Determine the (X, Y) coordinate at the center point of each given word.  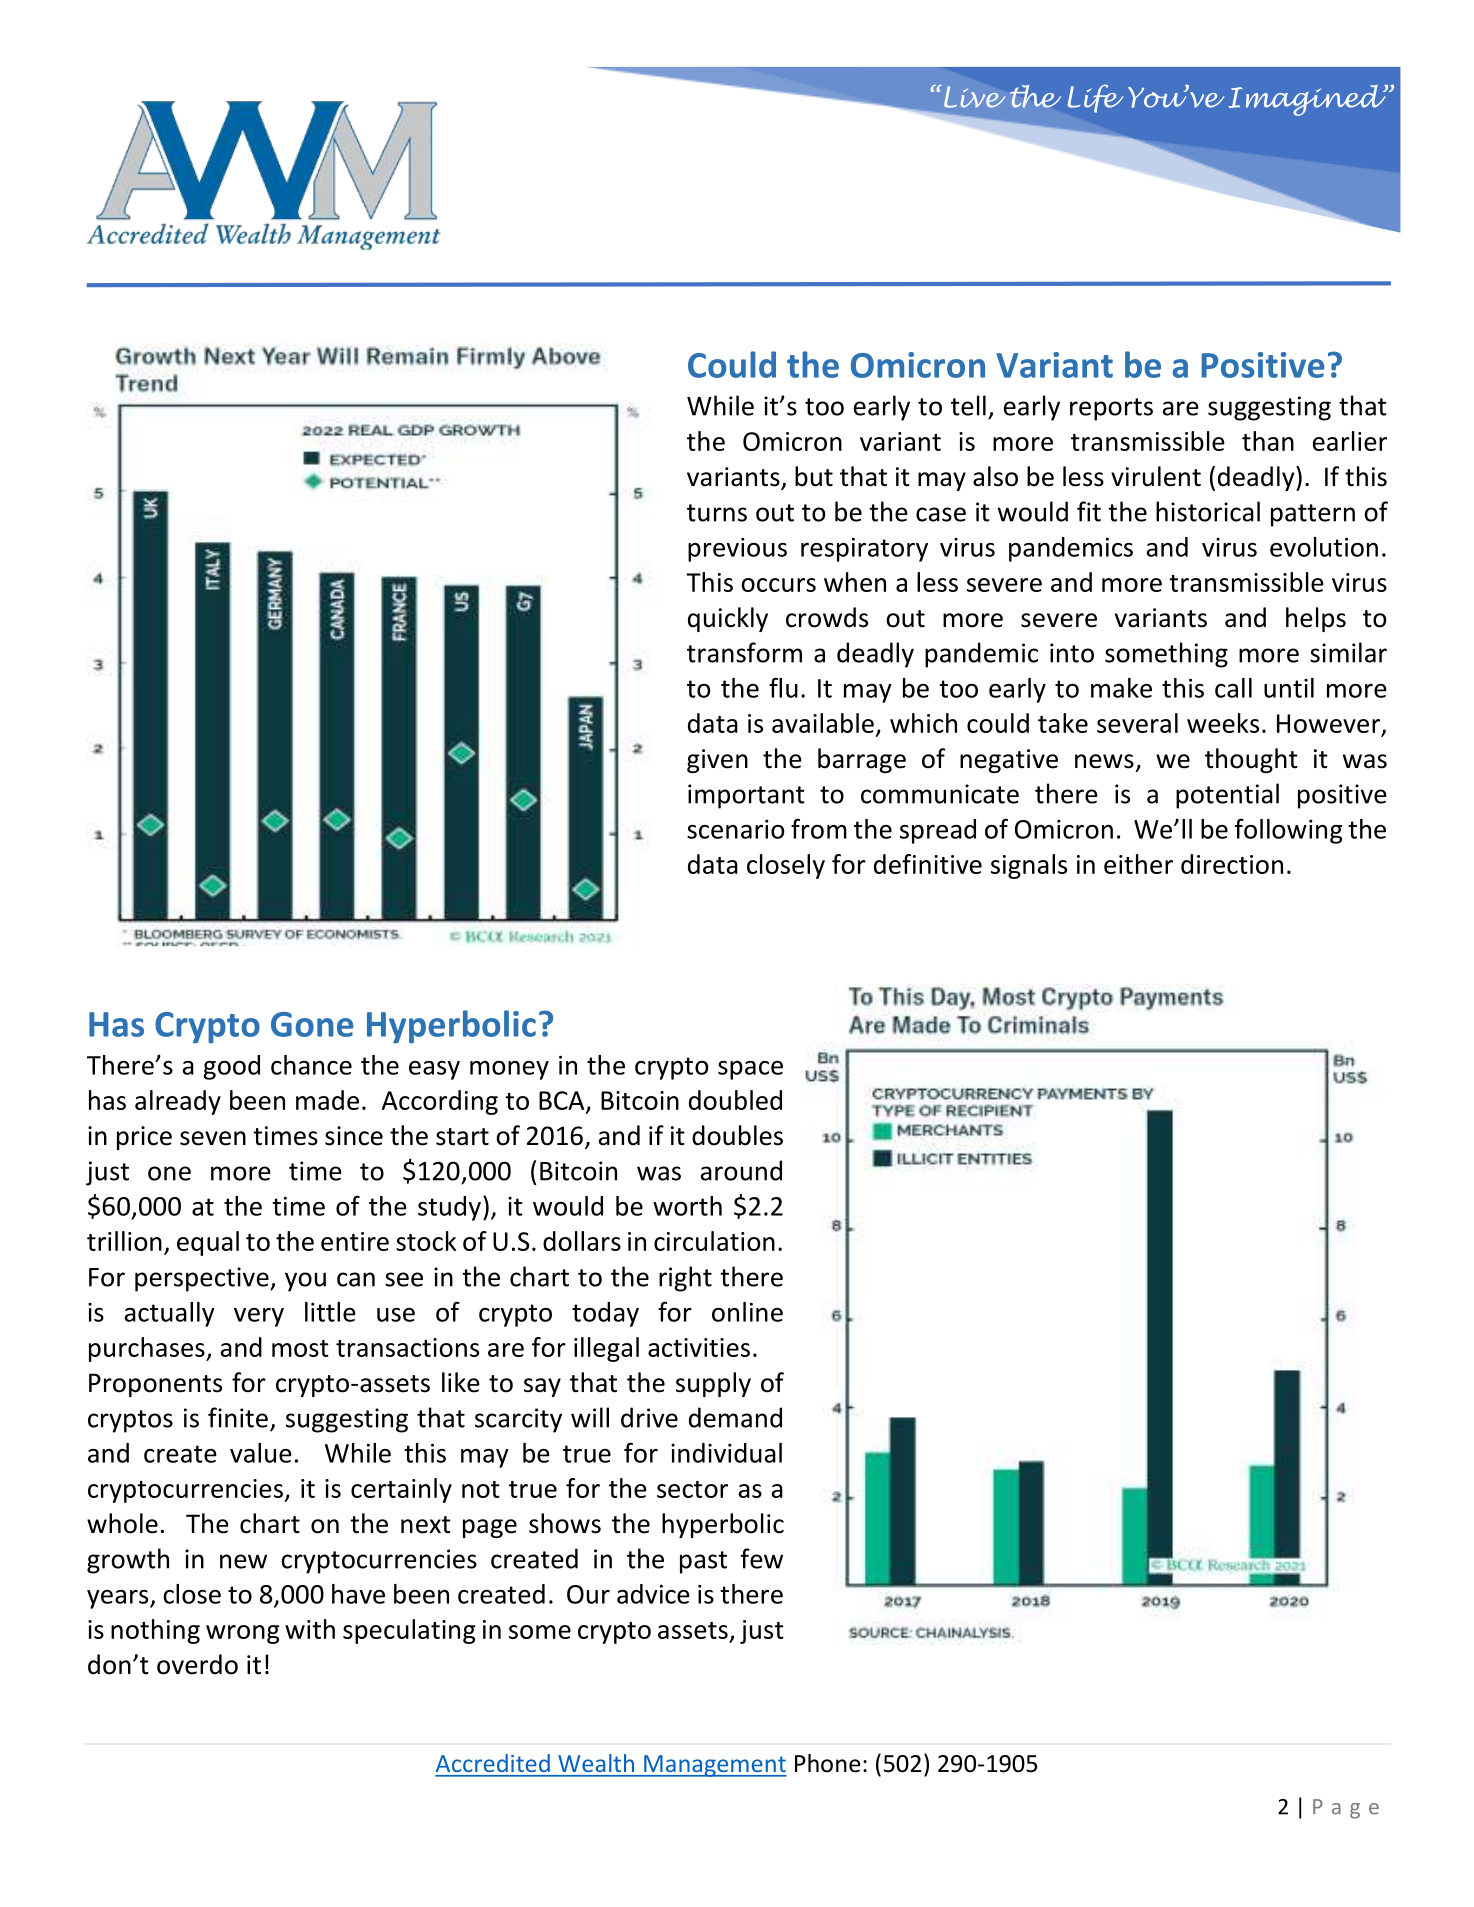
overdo (197, 1664)
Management (714, 1766)
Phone (827, 1763)
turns (717, 513)
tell (968, 405)
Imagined (1308, 100)
